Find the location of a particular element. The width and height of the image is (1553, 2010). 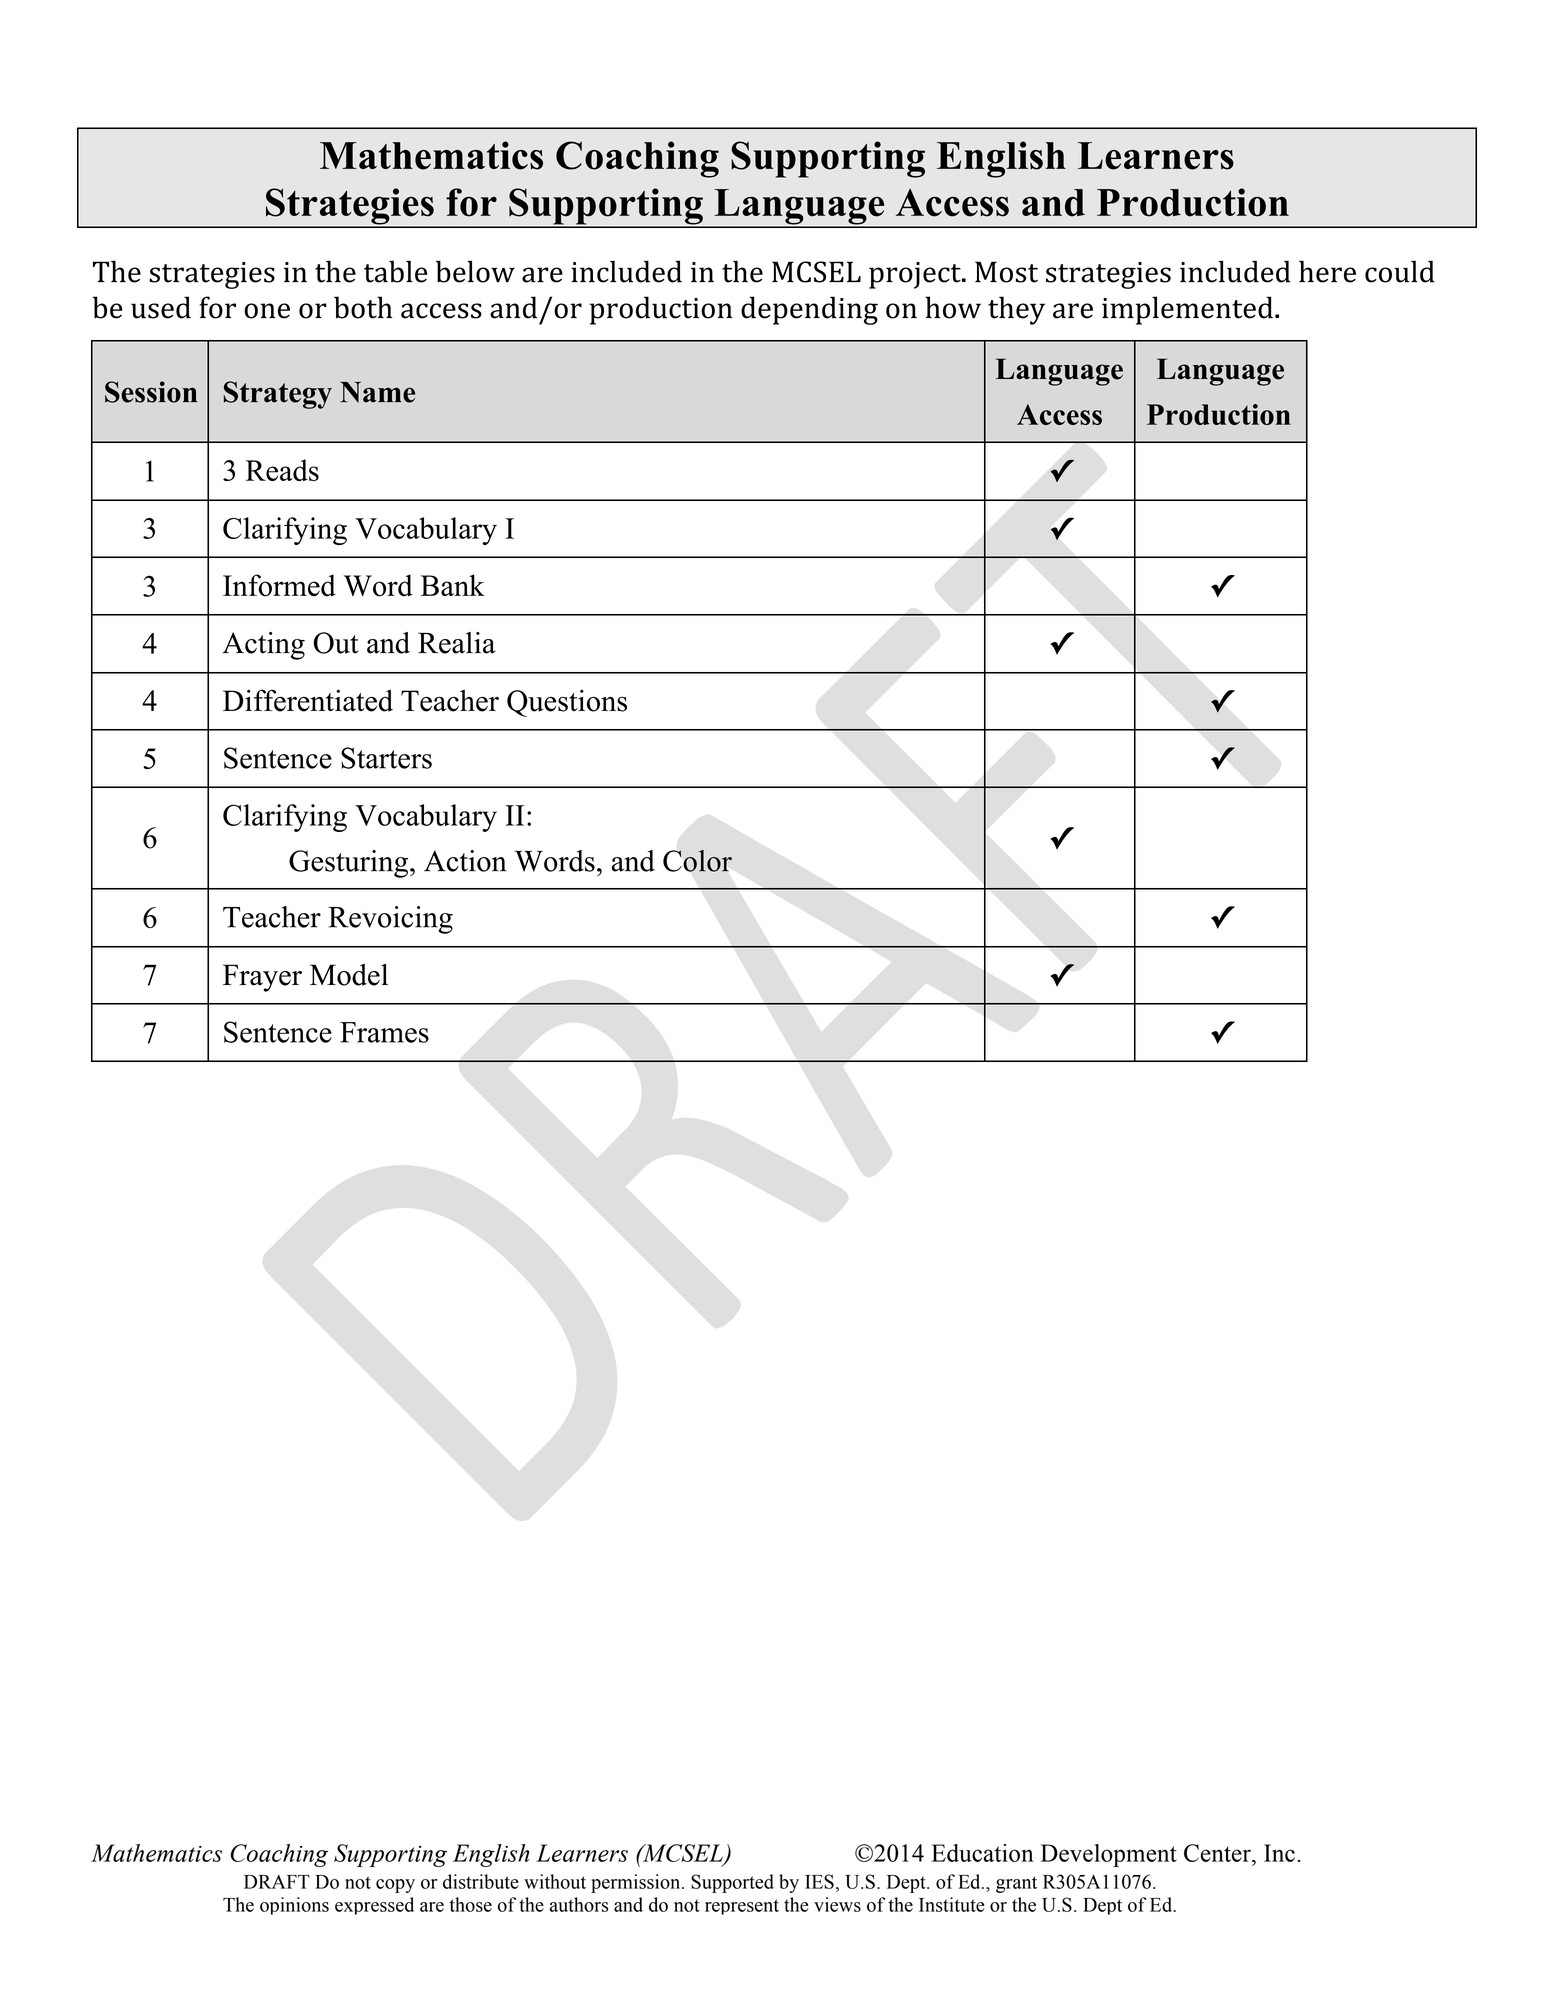

Questions is located at coordinates (567, 703).
